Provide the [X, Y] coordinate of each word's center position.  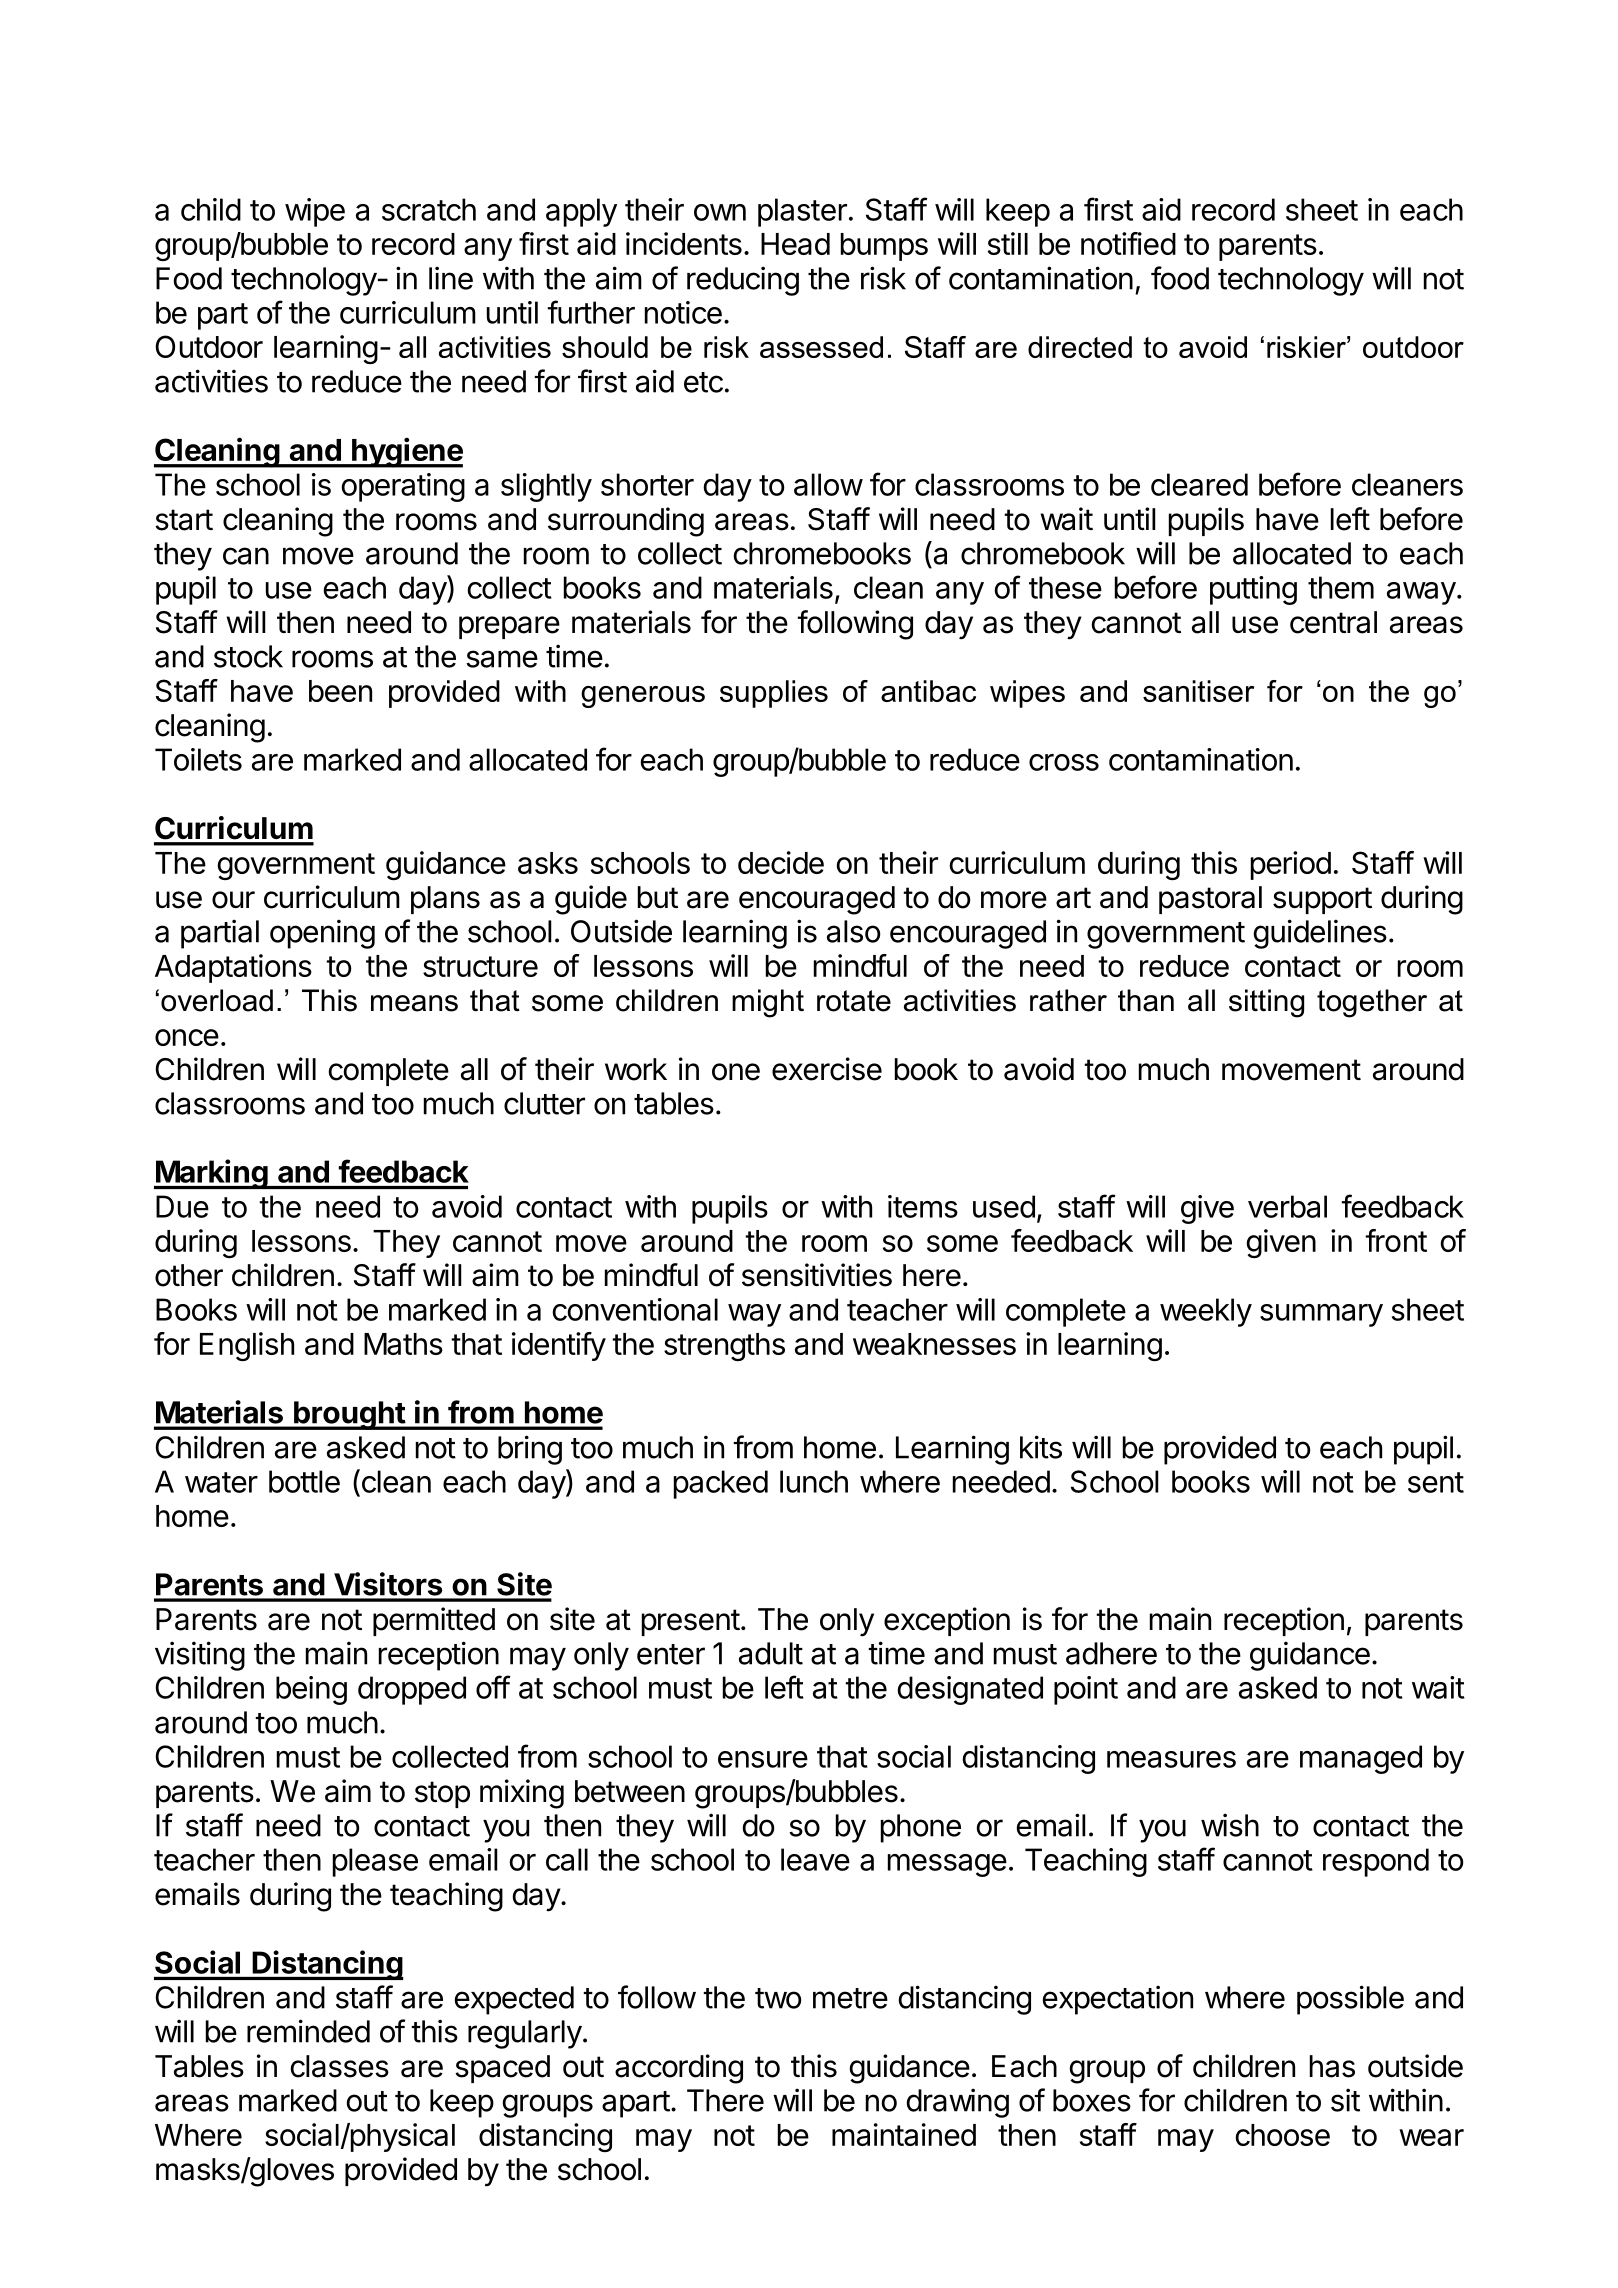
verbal [1287, 1206]
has [1332, 2066]
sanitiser [1198, 691]
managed [1361, 1759]
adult [771, 1653]
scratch [429, 209]
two [778, 1998]
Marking [212, 1174]
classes [340, 2066]
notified [1128, 243]
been [340, 691]
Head [795, 244]
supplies [774, 694]
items [923, 1206]
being [311, 1690]
